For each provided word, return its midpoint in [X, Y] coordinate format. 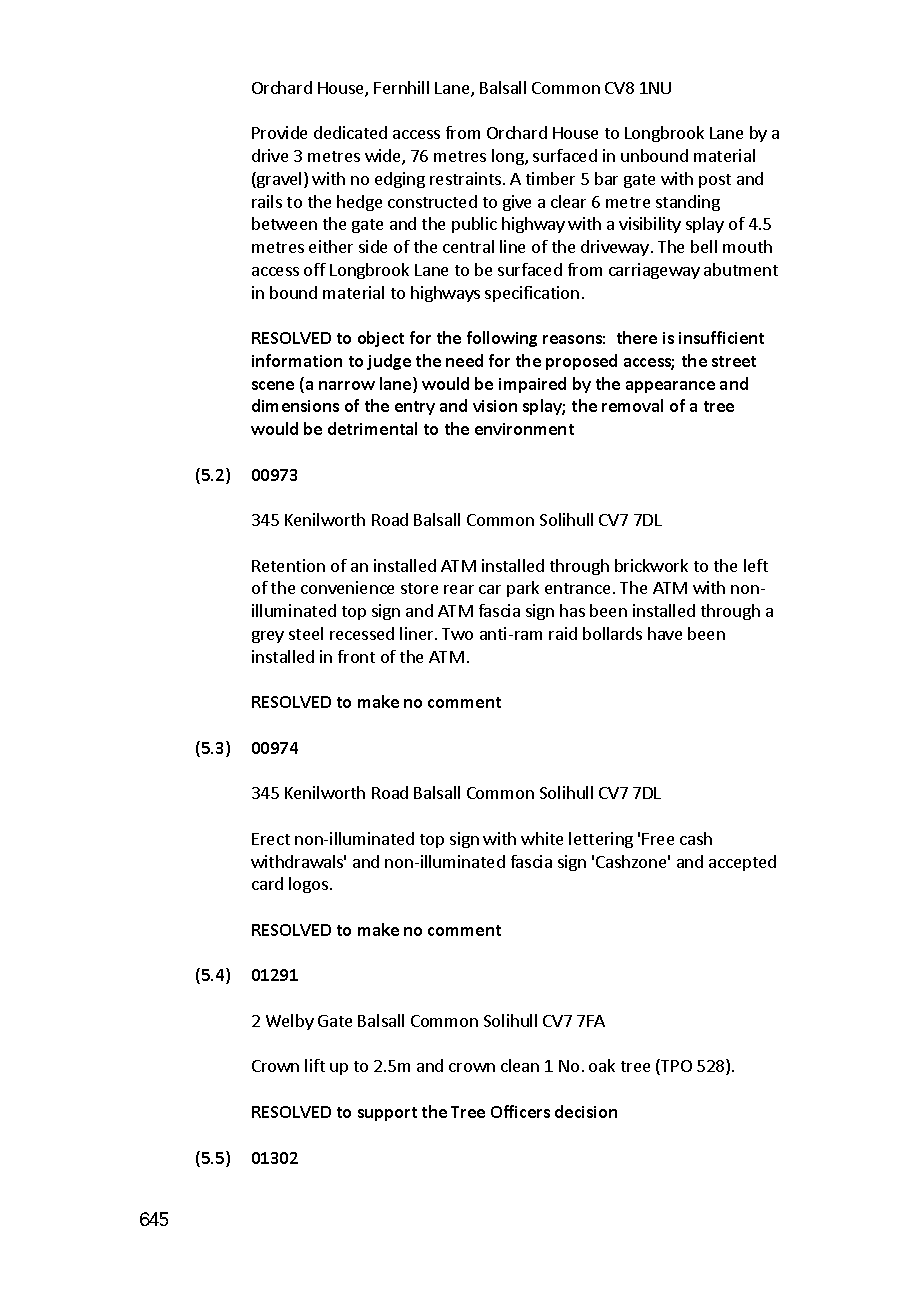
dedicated [350, 132]
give [517, 203]
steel [306, 633]
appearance [670, 387]
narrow [347, 385]
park [523, 589]
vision [495, 406]
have [665, 633]
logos [308, 885]
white [542, 838]
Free [658, 839]
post [715, 181]
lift [315, 1065]
